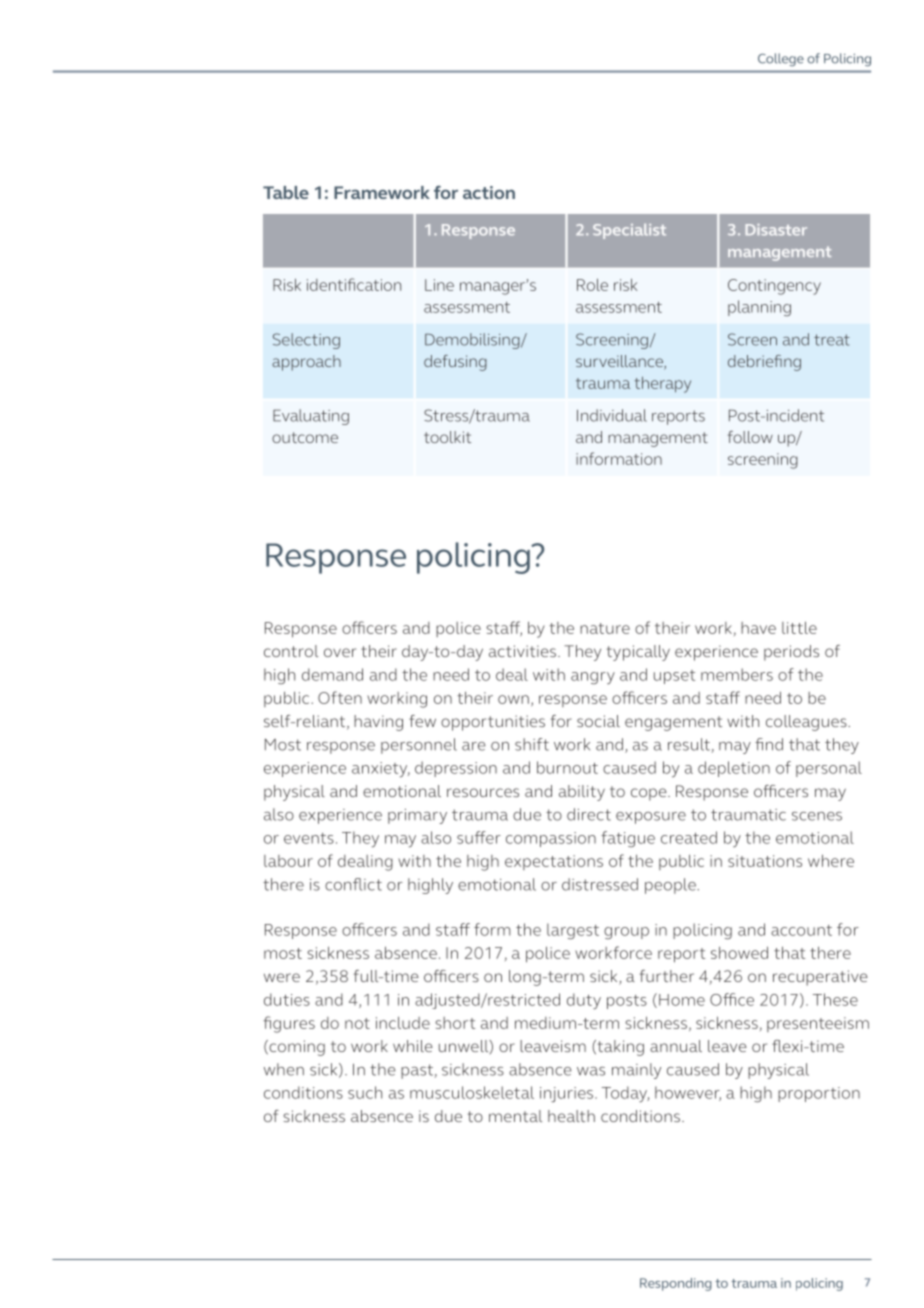 The height and width of the screenshot is (1308, 924). Describe the element at coordinates (365, 1092) in the screenshot. I see `such` at that location.
